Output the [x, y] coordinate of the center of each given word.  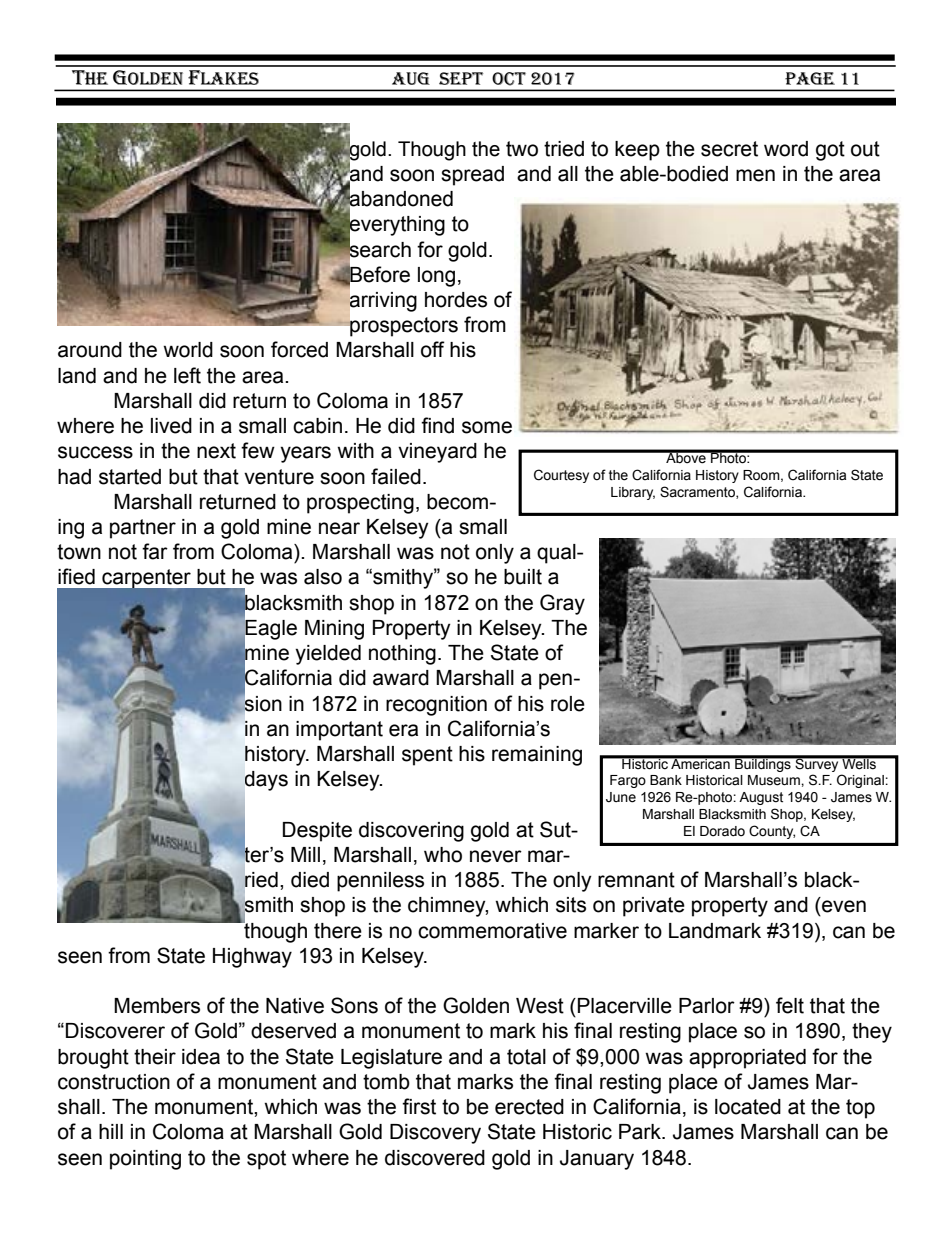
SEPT [461, 78]
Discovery [435, 1134]
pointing [145, 1160]
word [786, 149]
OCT [509, 79]
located [748, 1107]
